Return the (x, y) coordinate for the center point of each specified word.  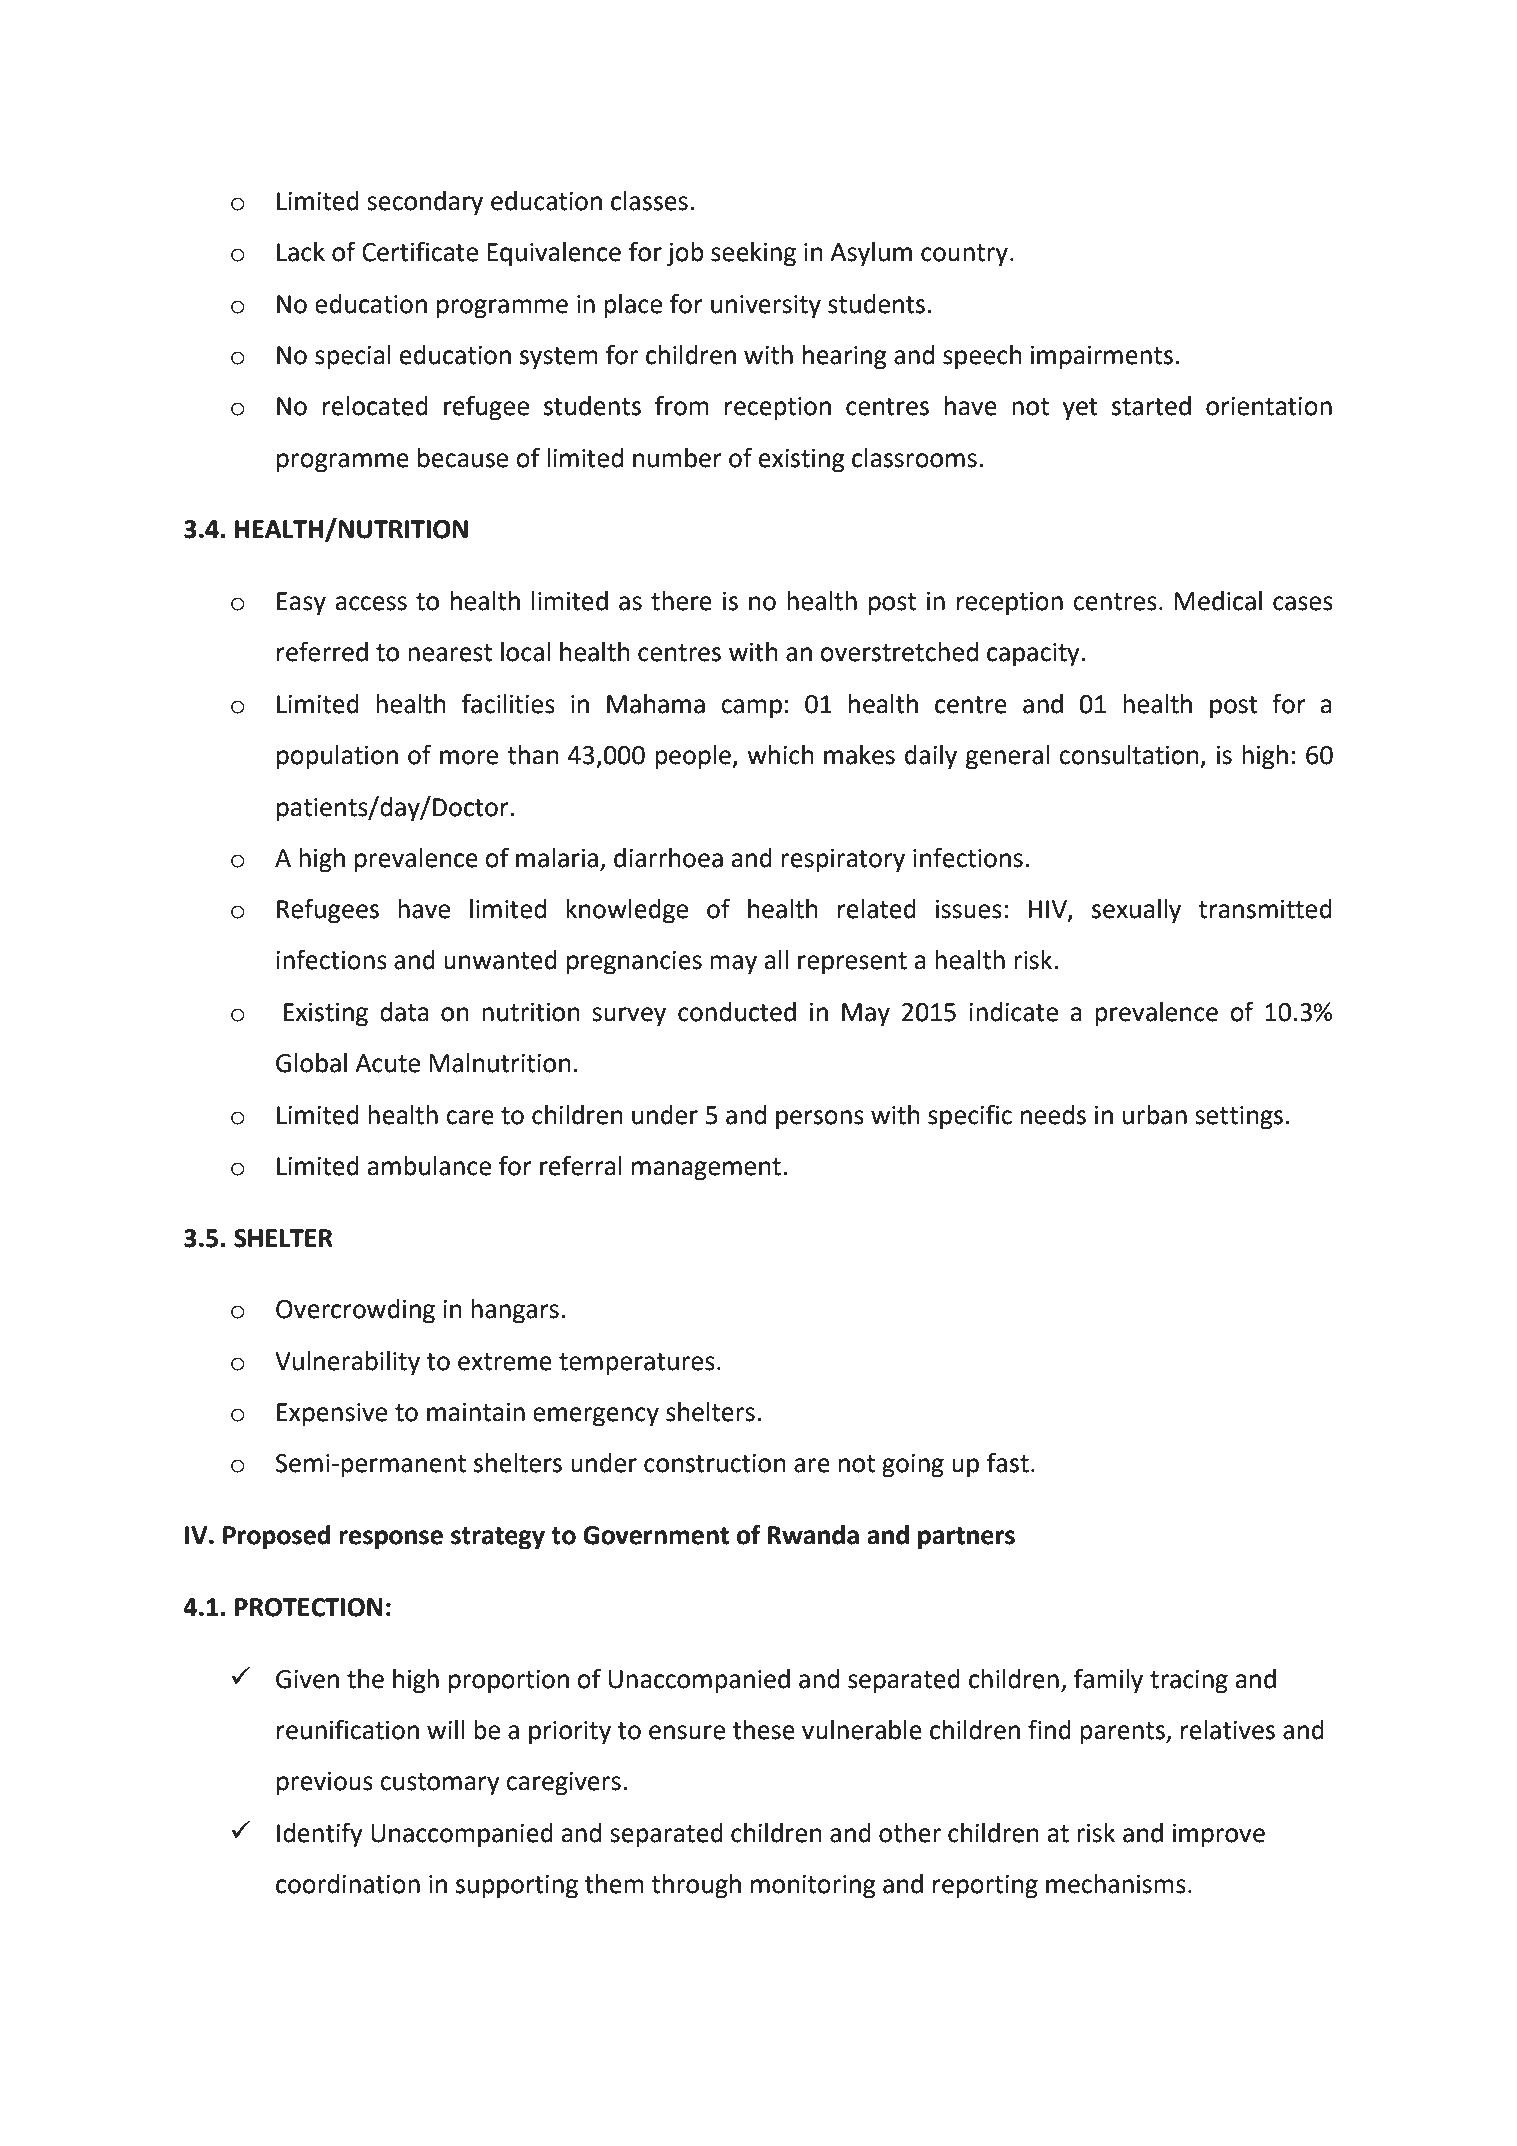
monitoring (813, 1887)
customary (440, 1784)
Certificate (420, 251)
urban (1155, 1115)
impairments (1102, 358)
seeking (753, 254)
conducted (737, 1012)
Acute (387, 1063)
